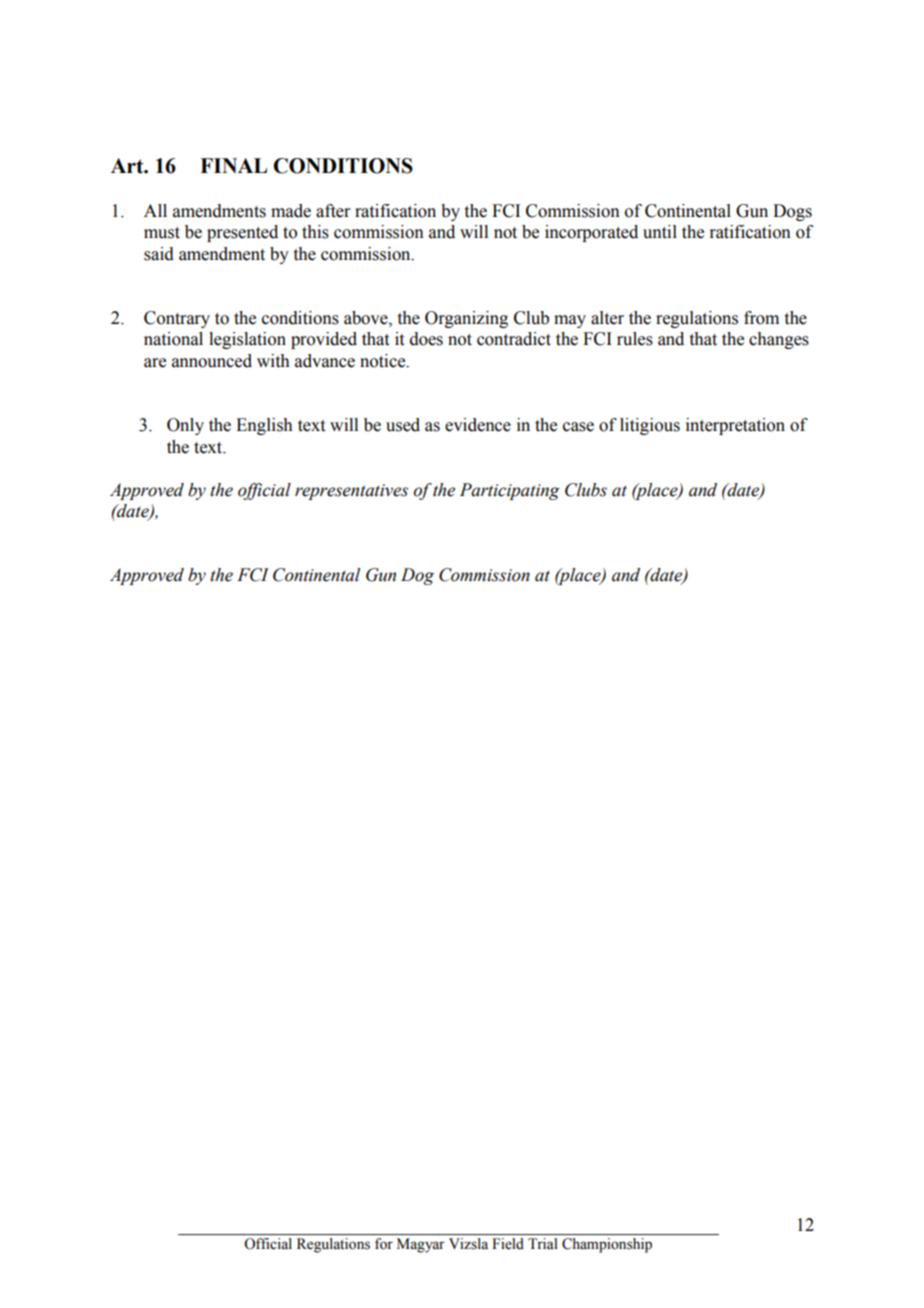  I want to click on representatives, so click(351, 492).
